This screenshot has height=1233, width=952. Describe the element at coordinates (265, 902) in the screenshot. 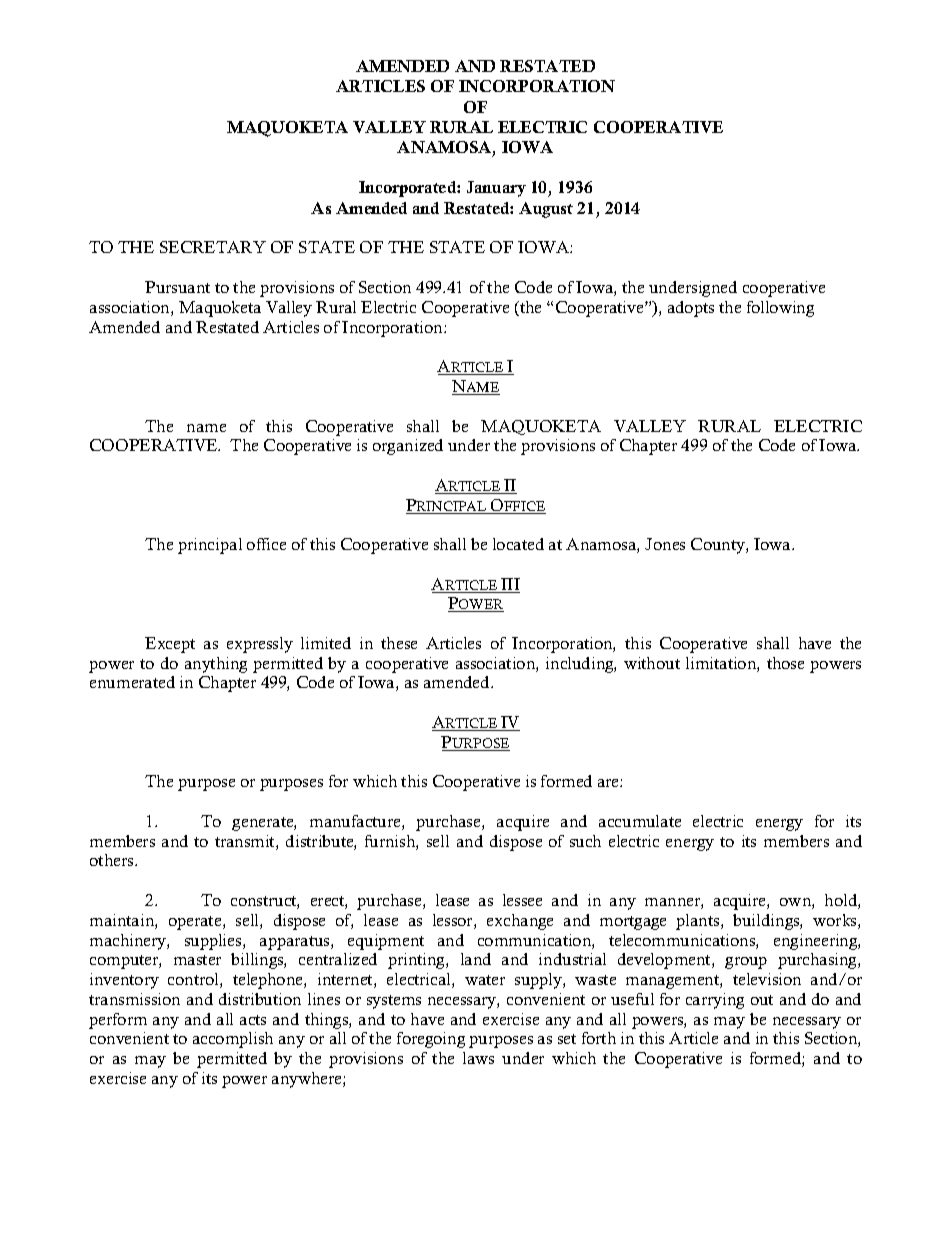

I see `construct` at that location.
